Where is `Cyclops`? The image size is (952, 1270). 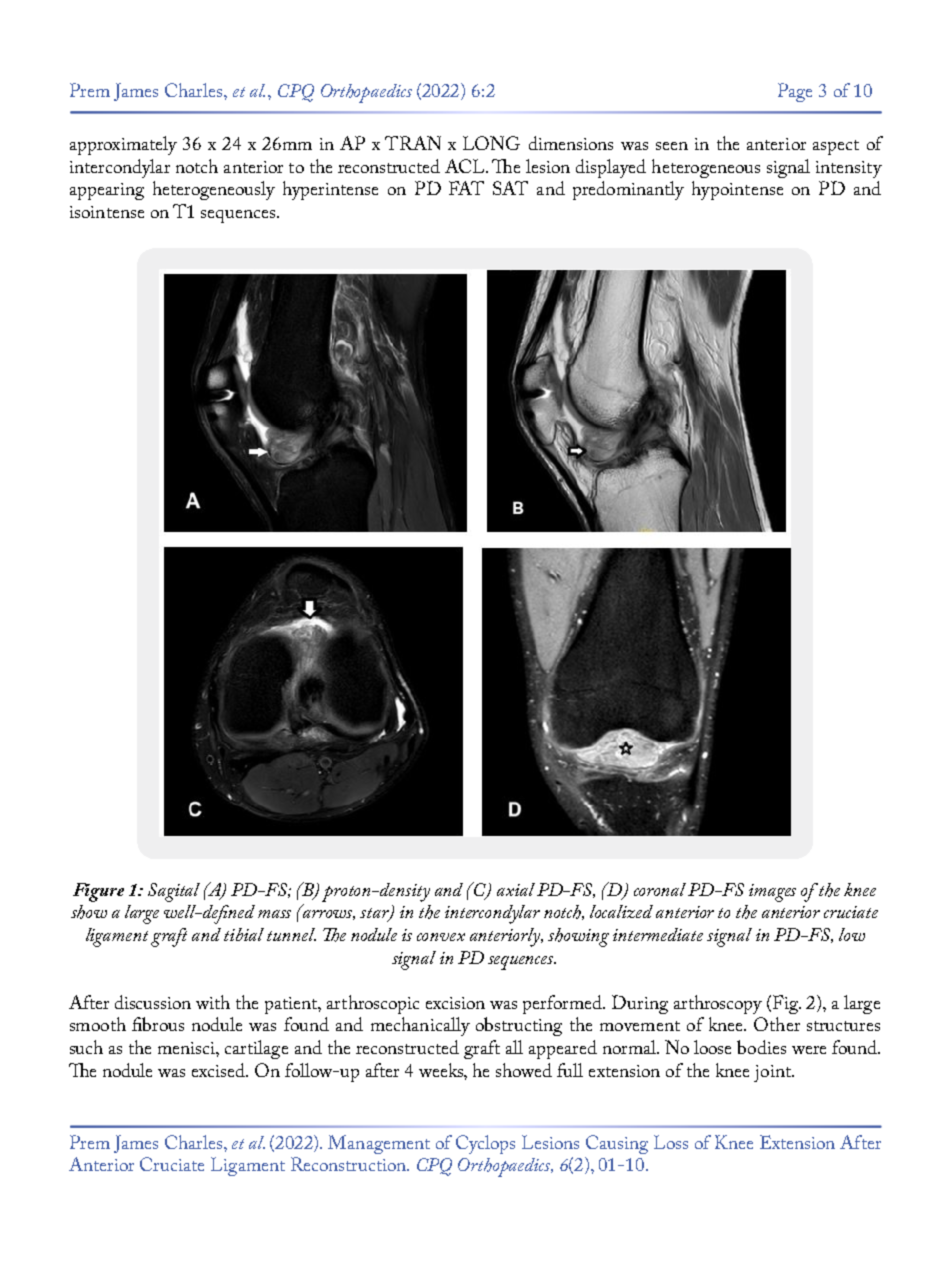
Cyclops is located at coordinates (485, 1144).
